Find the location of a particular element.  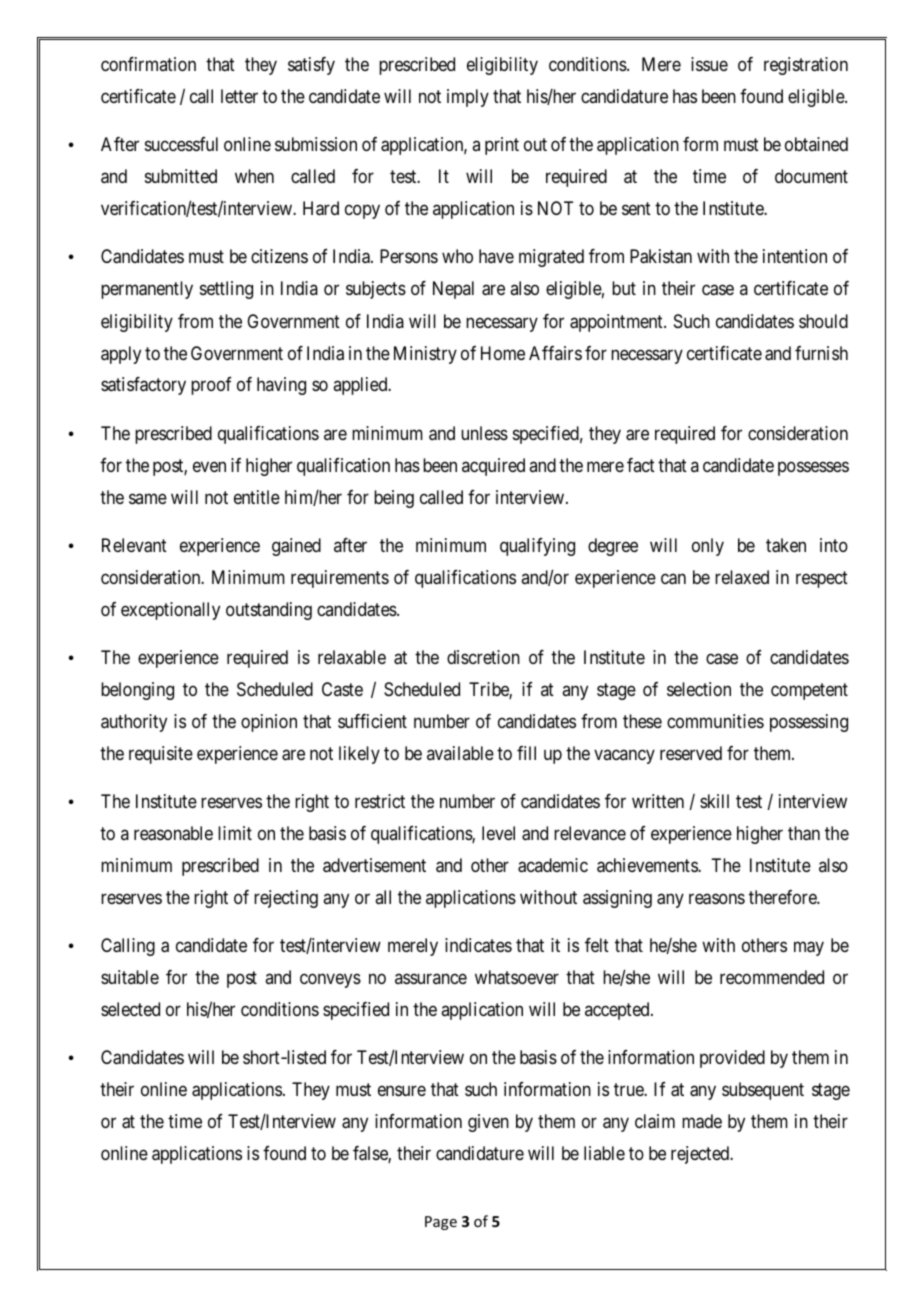

ensure is located at coordinates (402, 1091).
